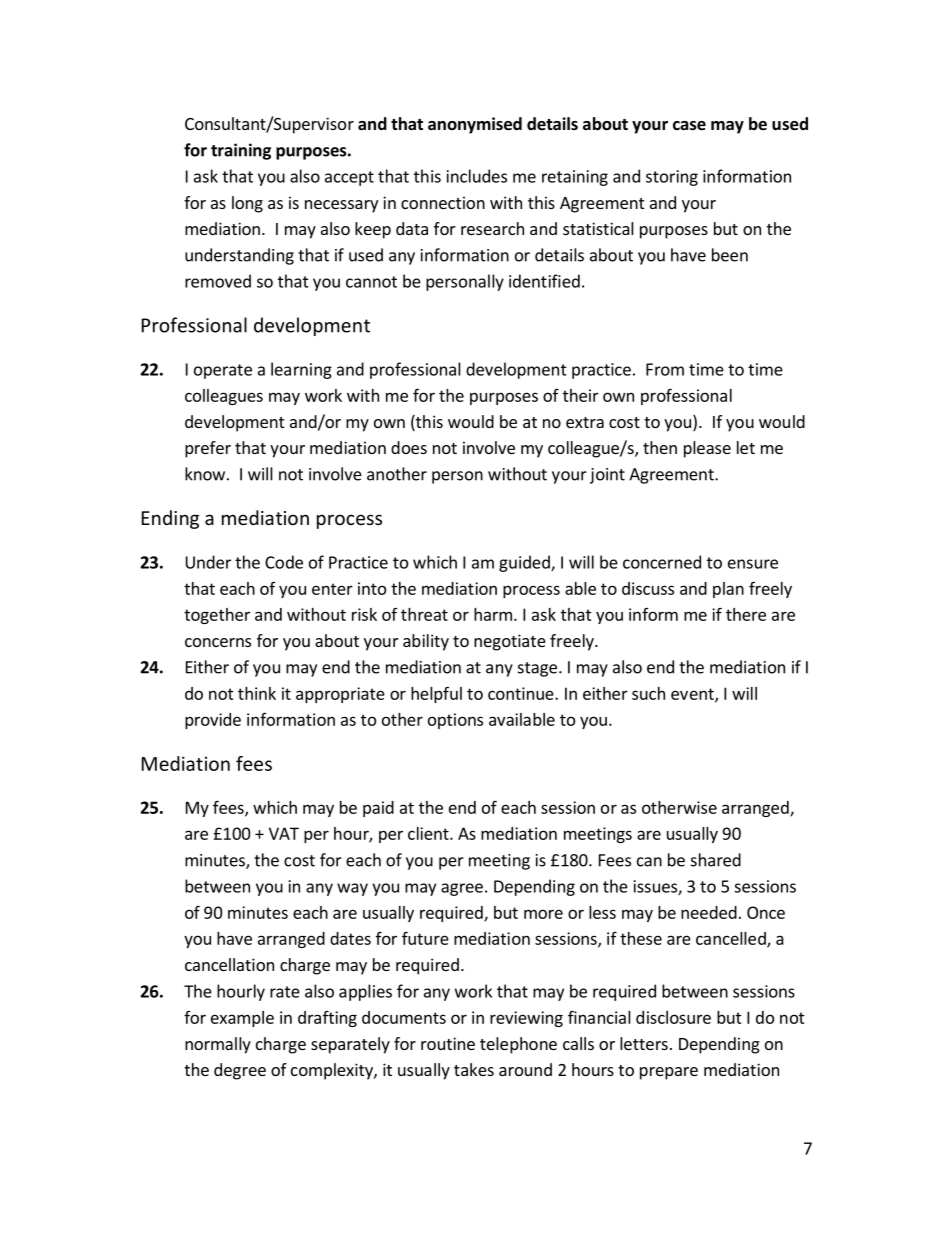 Image resolution: width=952 pixels, height=1233 pixels. I want to click on does, so click(409, 447).
